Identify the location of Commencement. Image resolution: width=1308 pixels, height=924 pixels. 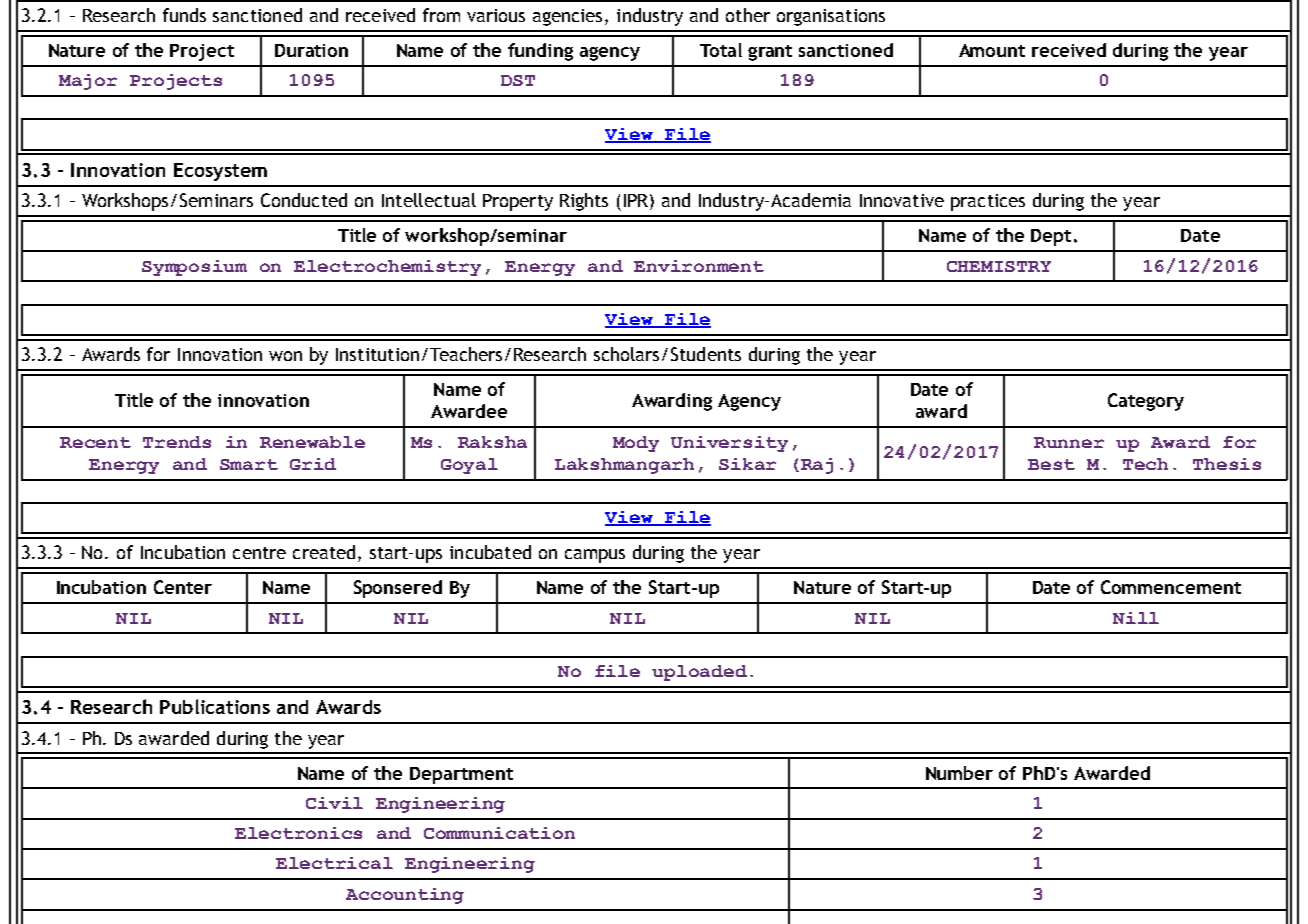
(1171, 587).
